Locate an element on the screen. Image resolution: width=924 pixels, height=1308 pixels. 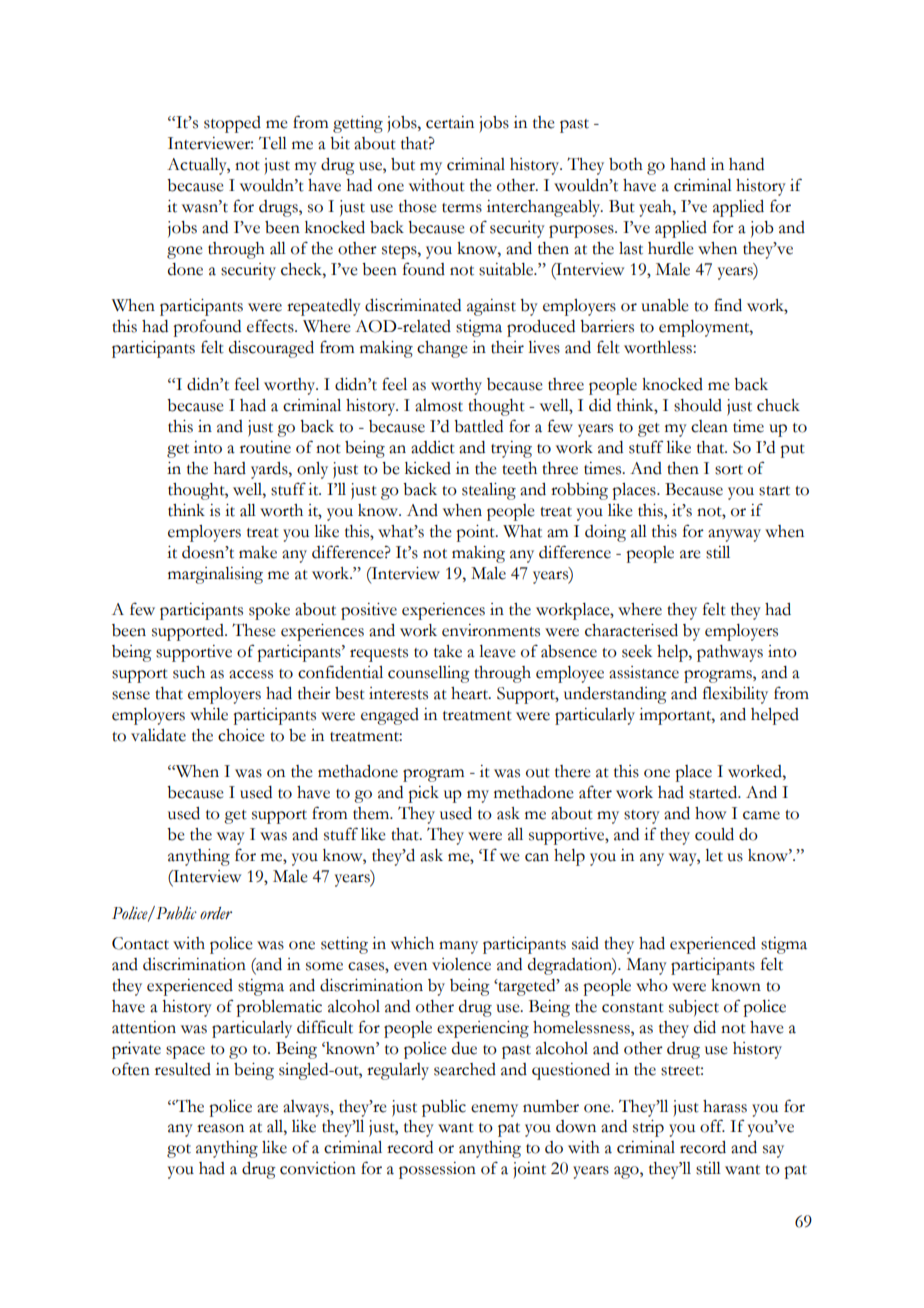
stopped is located at coordinates (232, 124).
